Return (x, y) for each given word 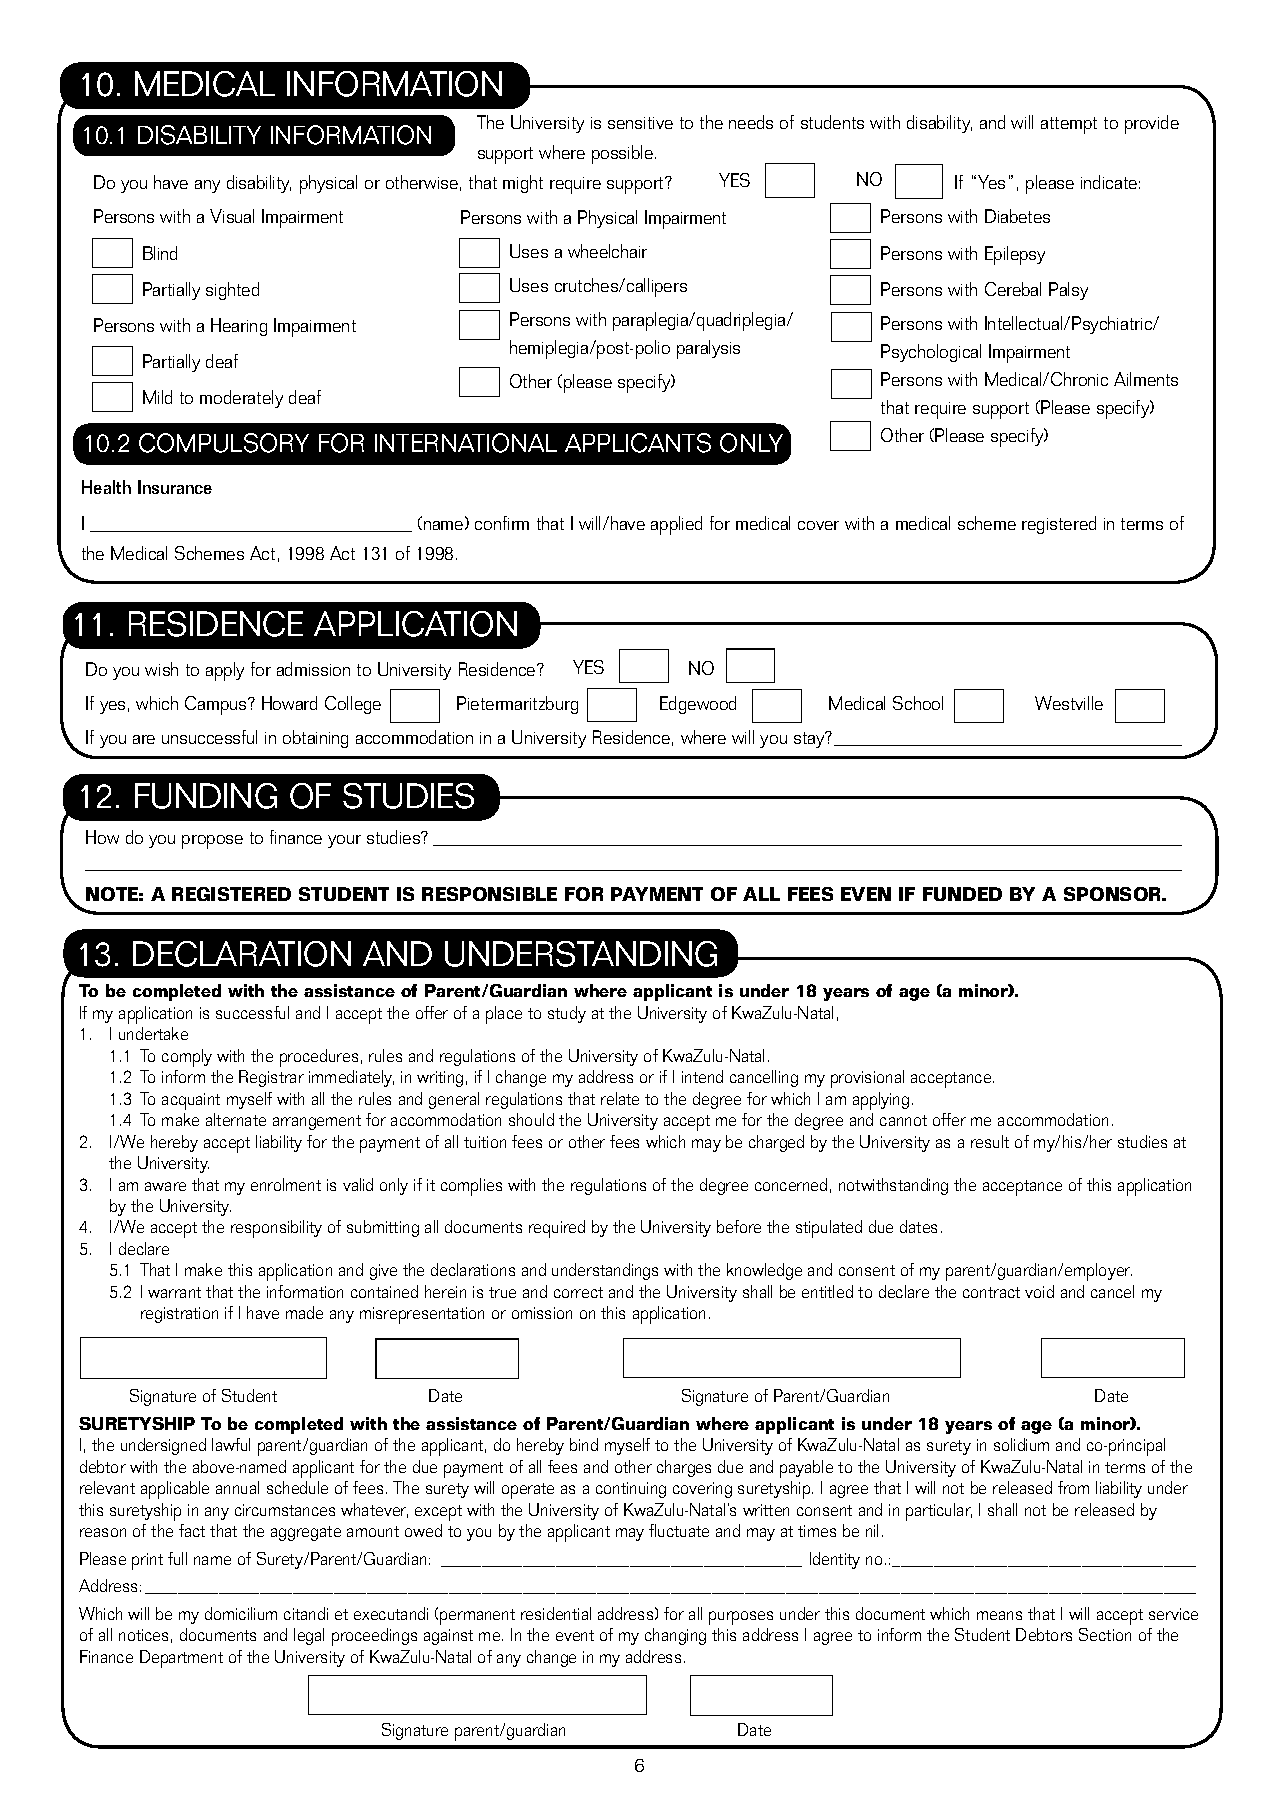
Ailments (1146, 379)
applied (676, 525)
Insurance (175, 487)
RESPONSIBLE (489, 894)
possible (622, 154)
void (1039, 1291)
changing (675, 1636)
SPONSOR (1114, 894)
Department (181, 1659)
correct (578, 1292)
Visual (232, 216)
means (999, 1615)
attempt (1069, 125)
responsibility (276, 1229)
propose (212, 842)
